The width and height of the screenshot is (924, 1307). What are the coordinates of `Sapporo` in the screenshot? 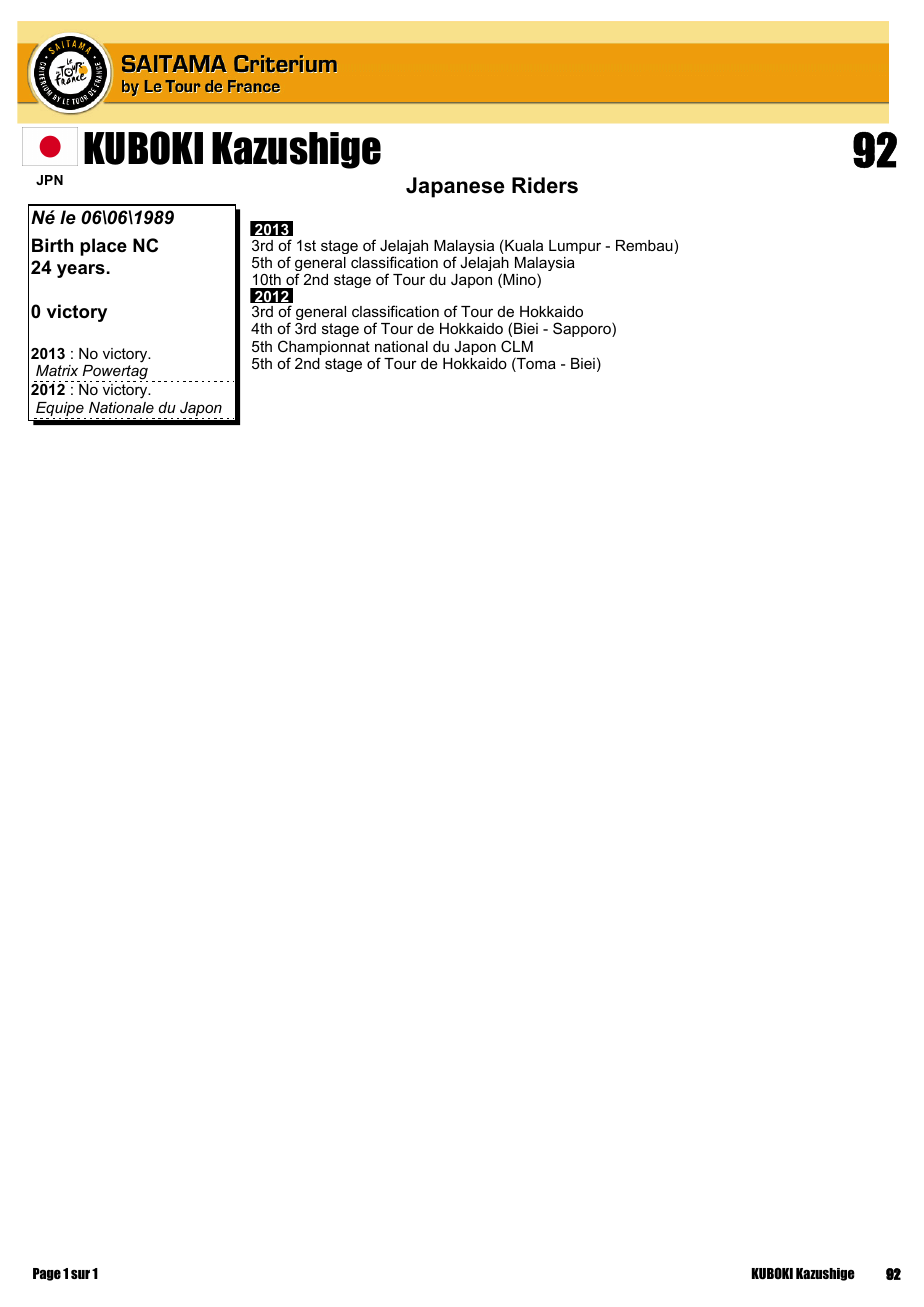 It's located at (583, 329).
